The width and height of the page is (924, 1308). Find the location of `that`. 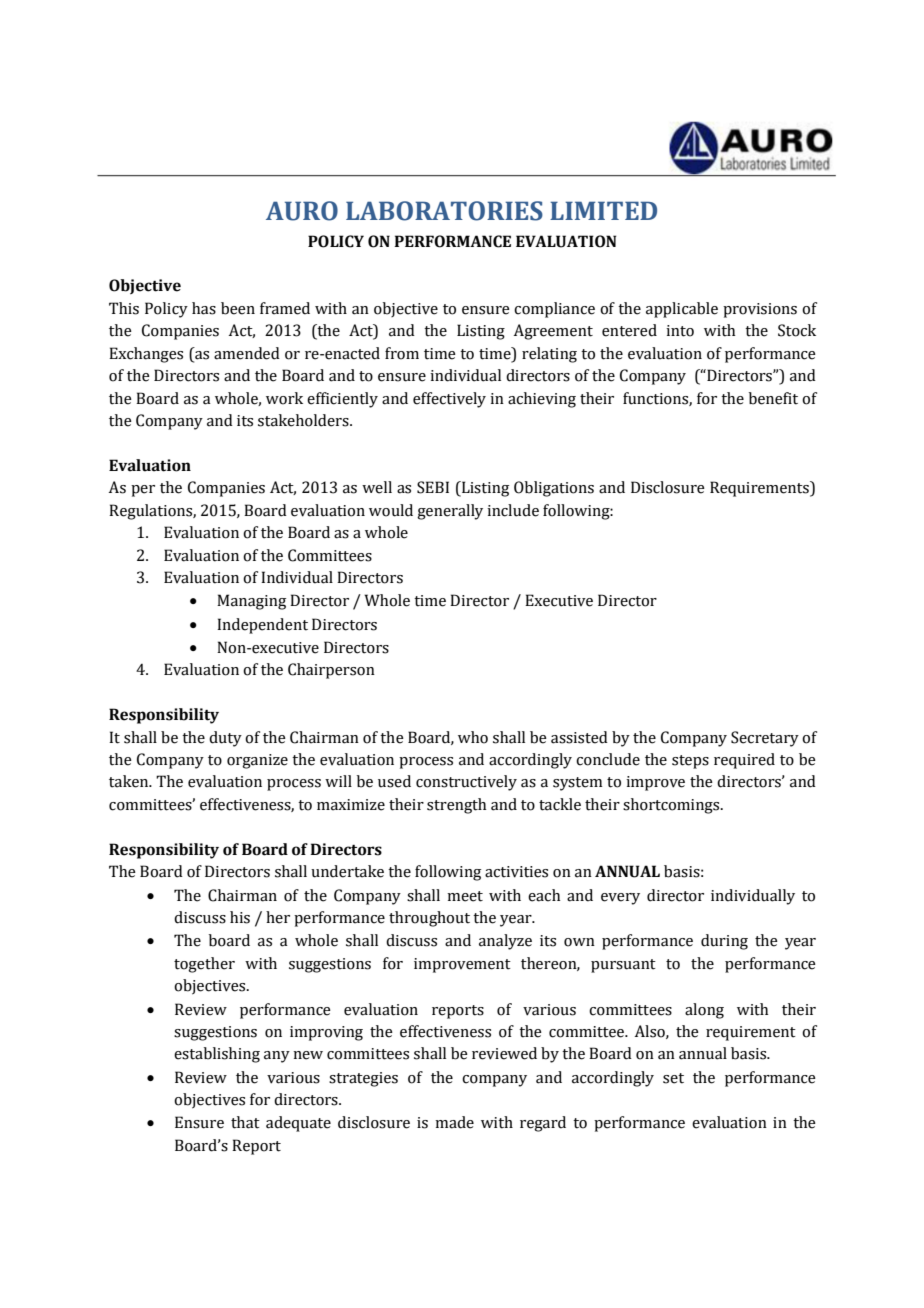

that is located at coordinates (245, 1122).
